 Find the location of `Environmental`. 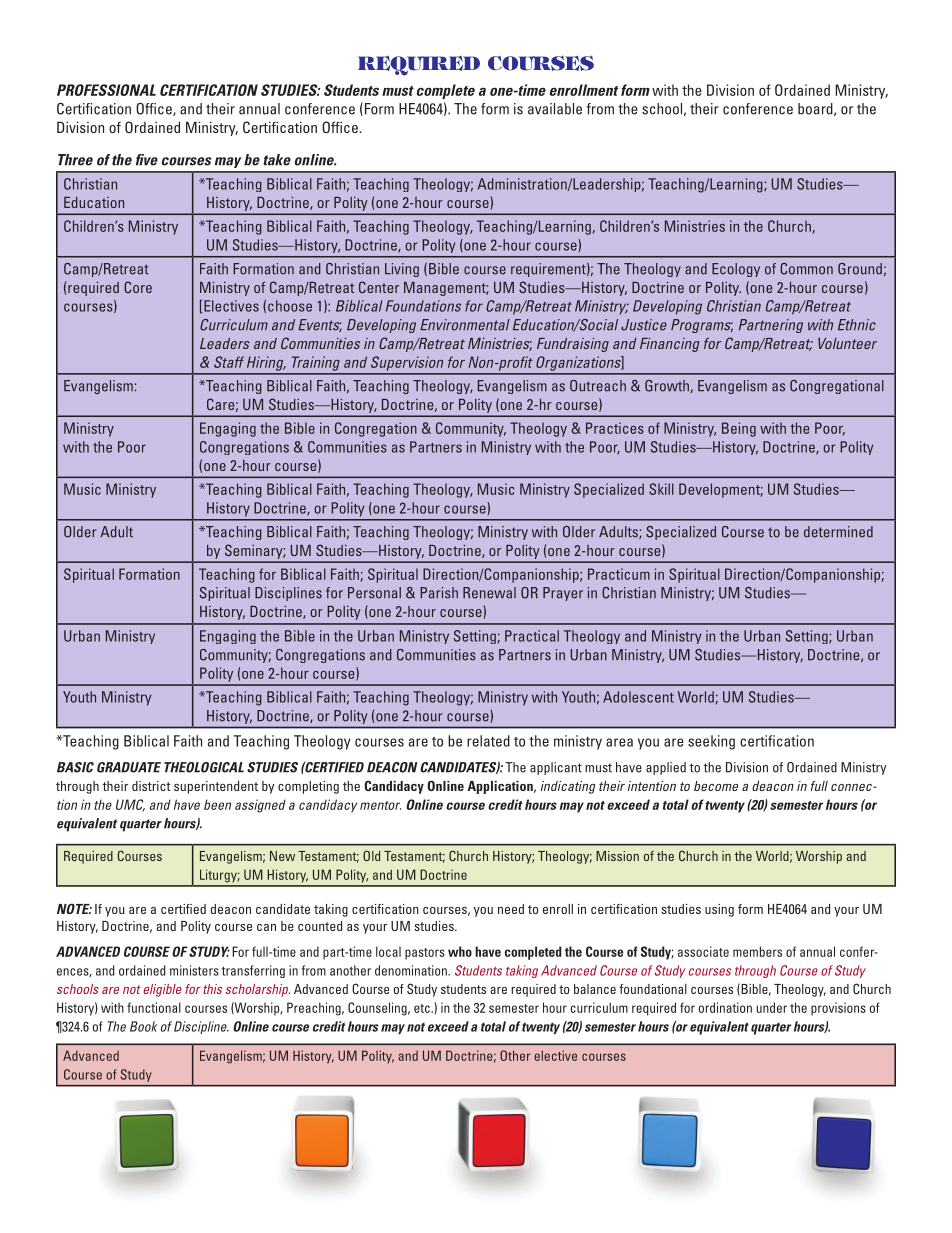

Environmental is located at coordinates (465, 325).
